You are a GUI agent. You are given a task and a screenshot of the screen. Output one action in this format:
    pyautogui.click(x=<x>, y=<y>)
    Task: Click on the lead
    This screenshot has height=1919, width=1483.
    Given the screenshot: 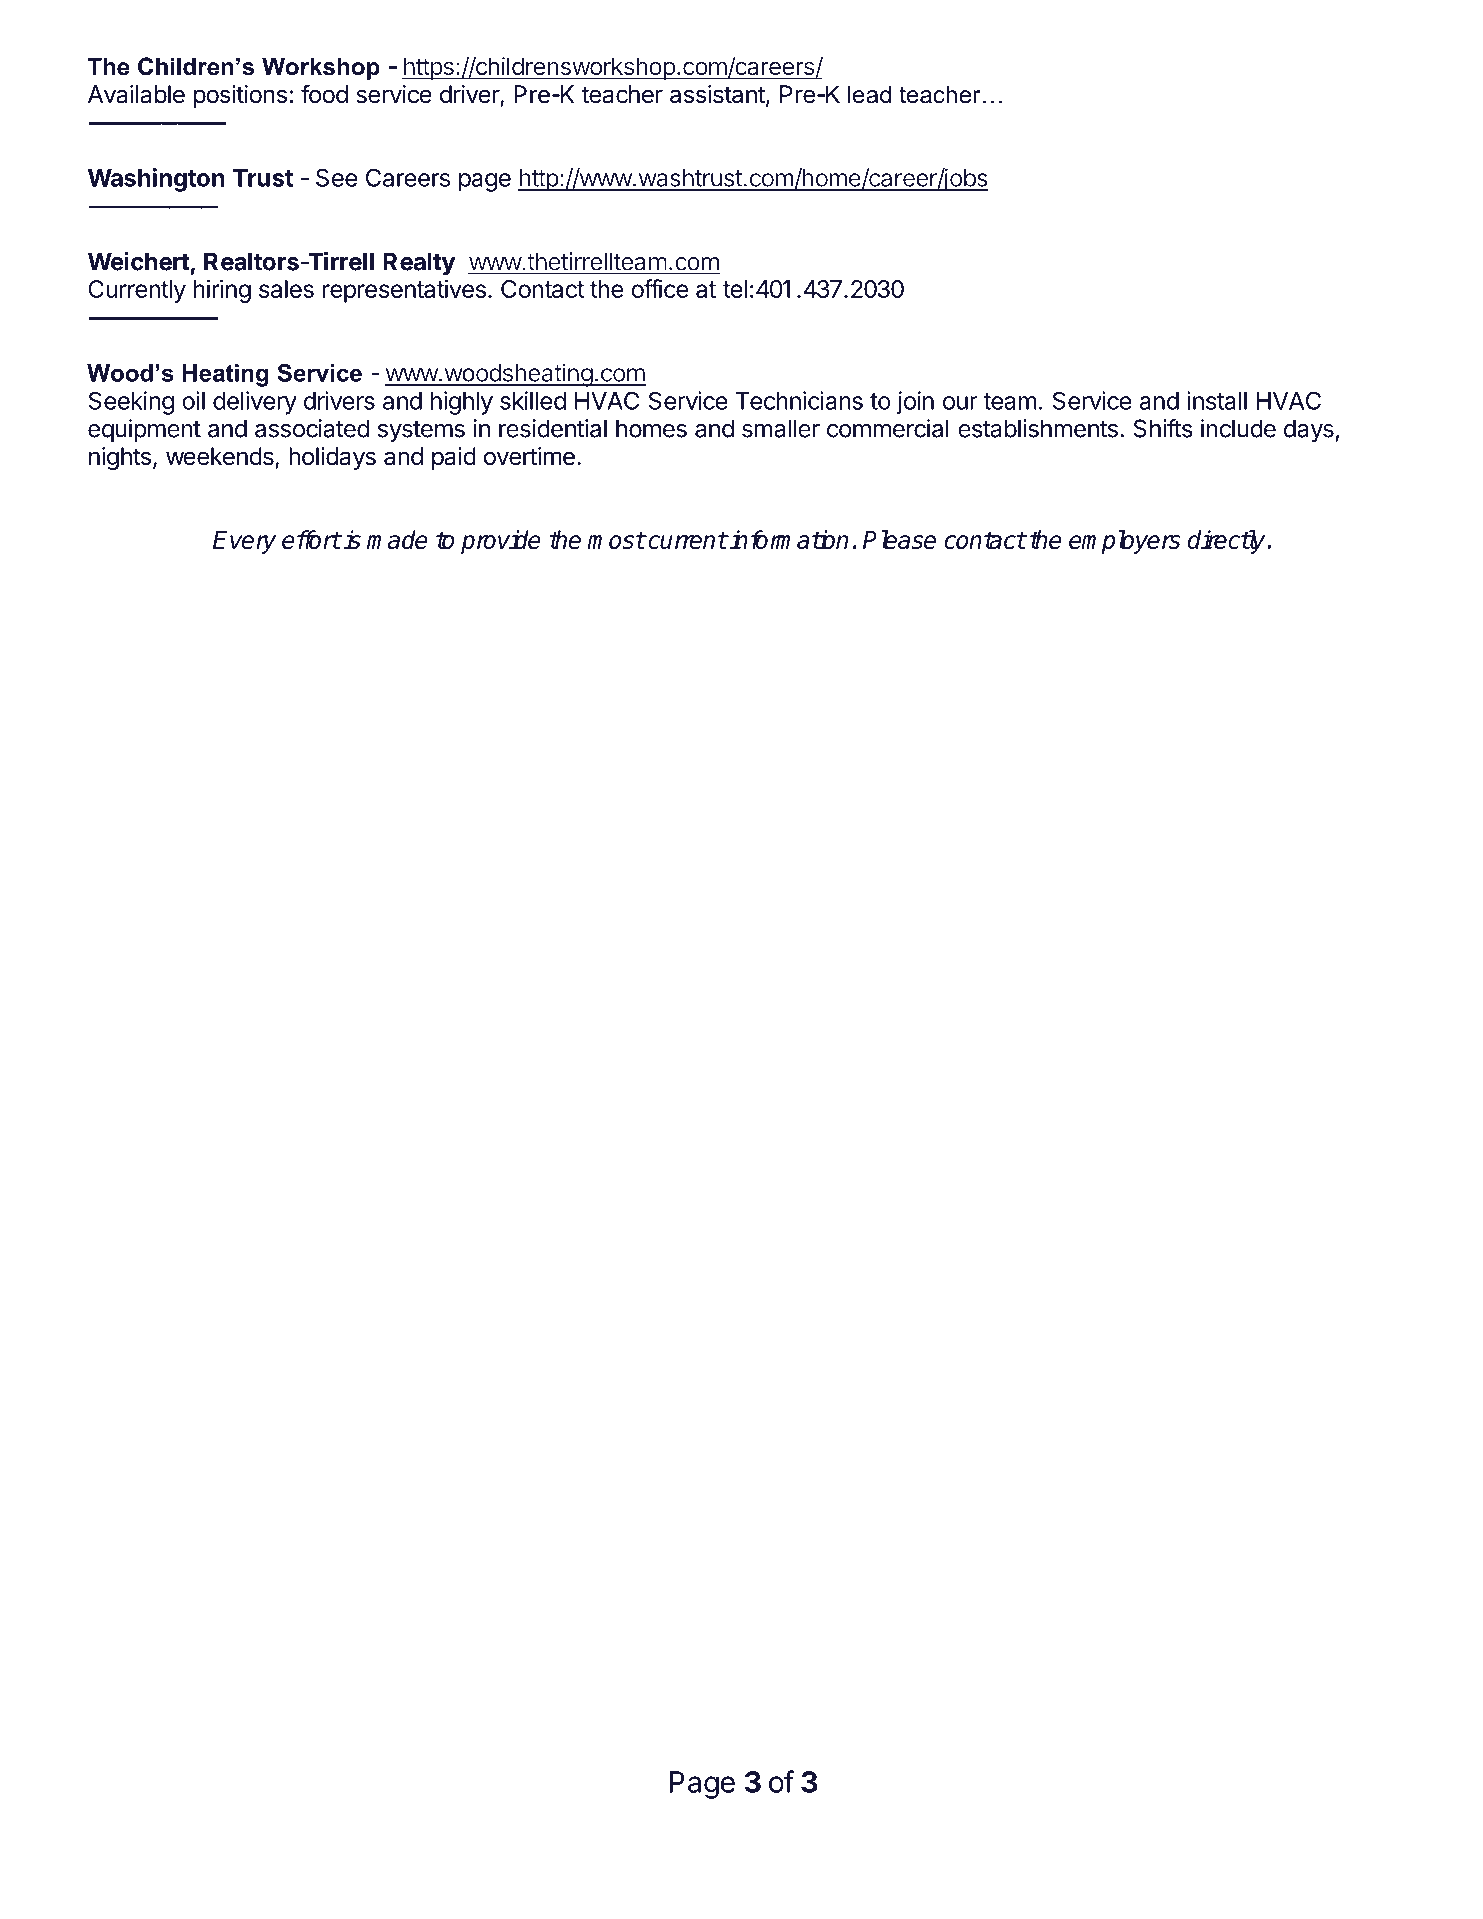 What is the action you would take?
    pyautogui.click(x=869, y=94)
